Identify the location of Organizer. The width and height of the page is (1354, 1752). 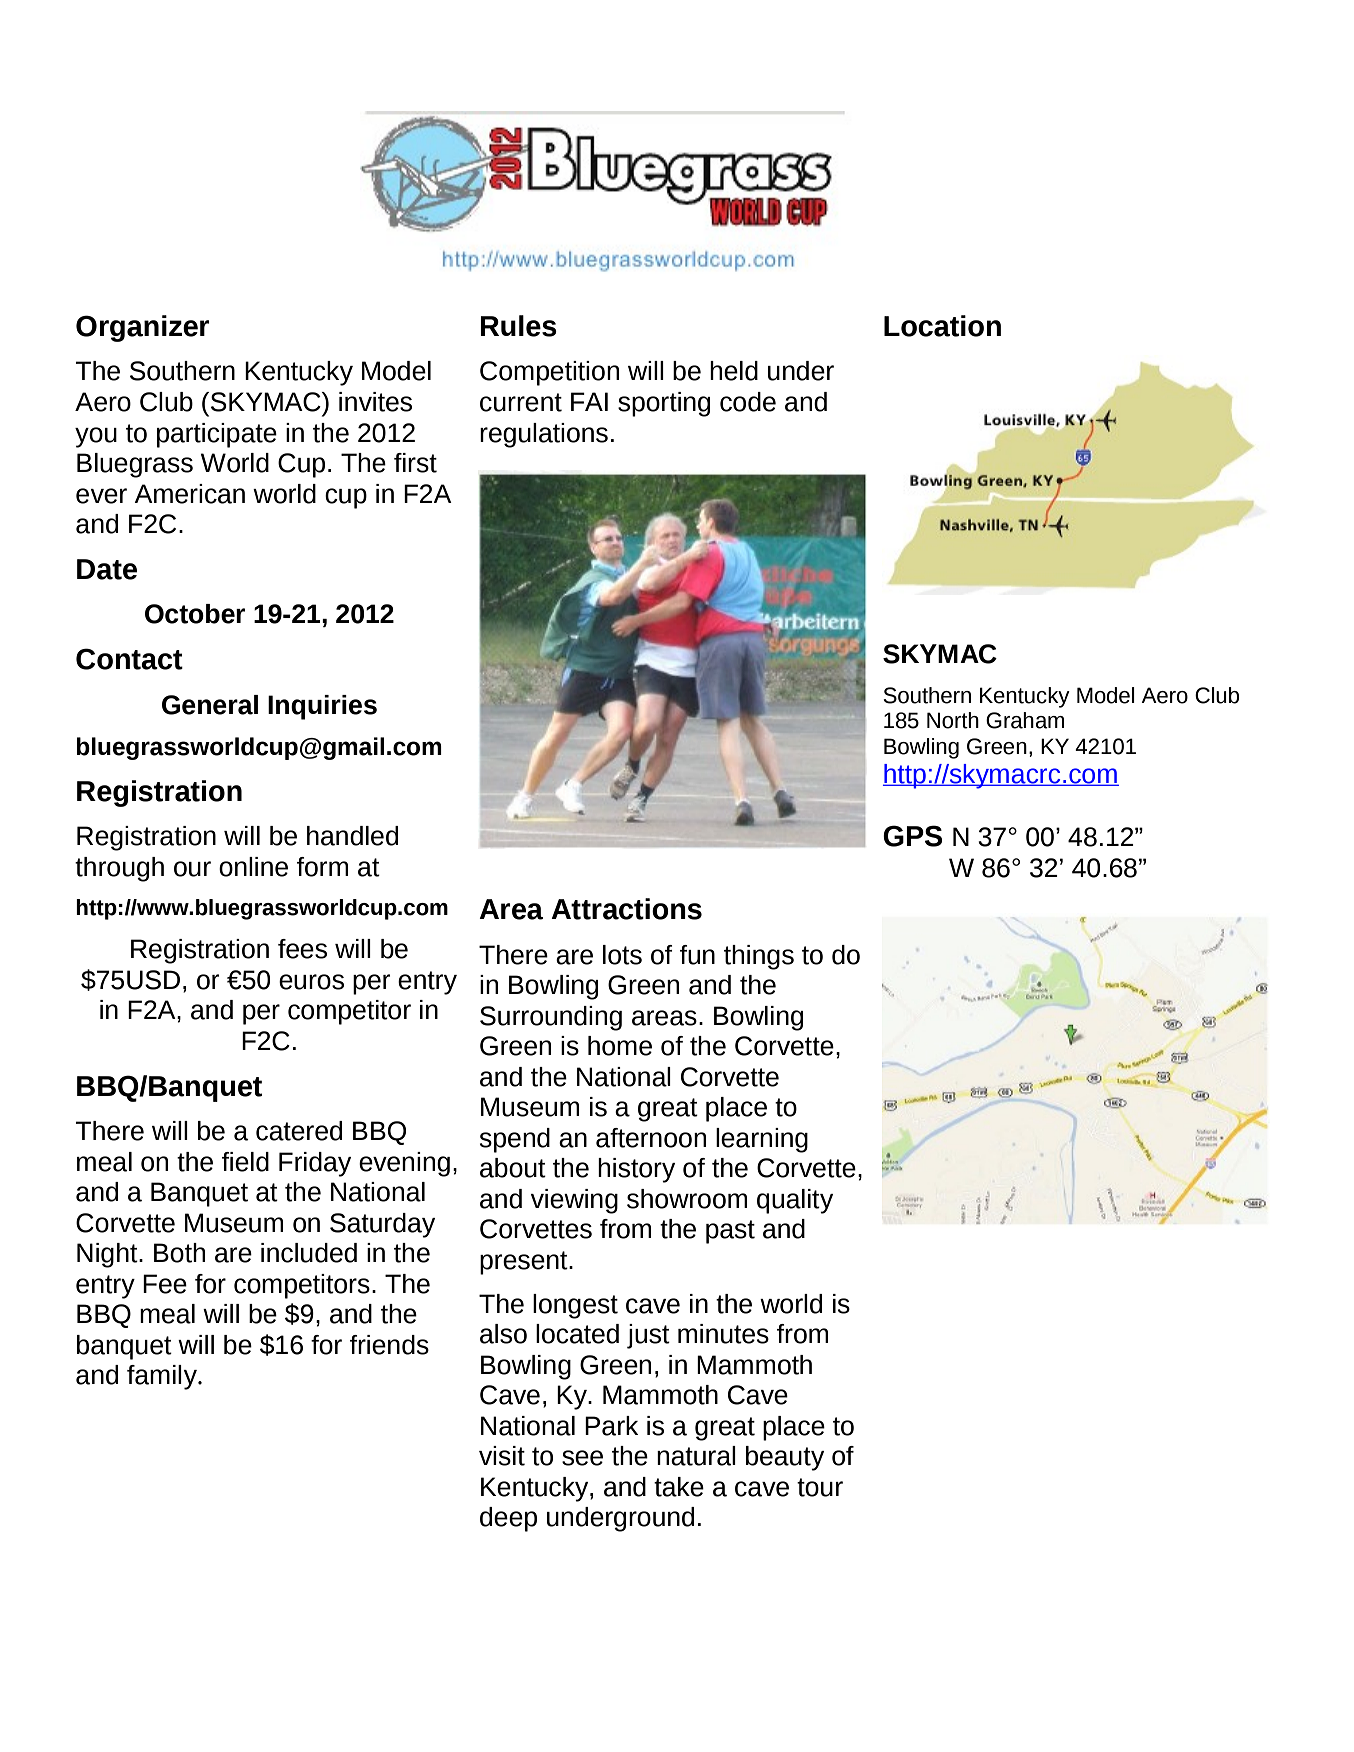
(143, 328).
